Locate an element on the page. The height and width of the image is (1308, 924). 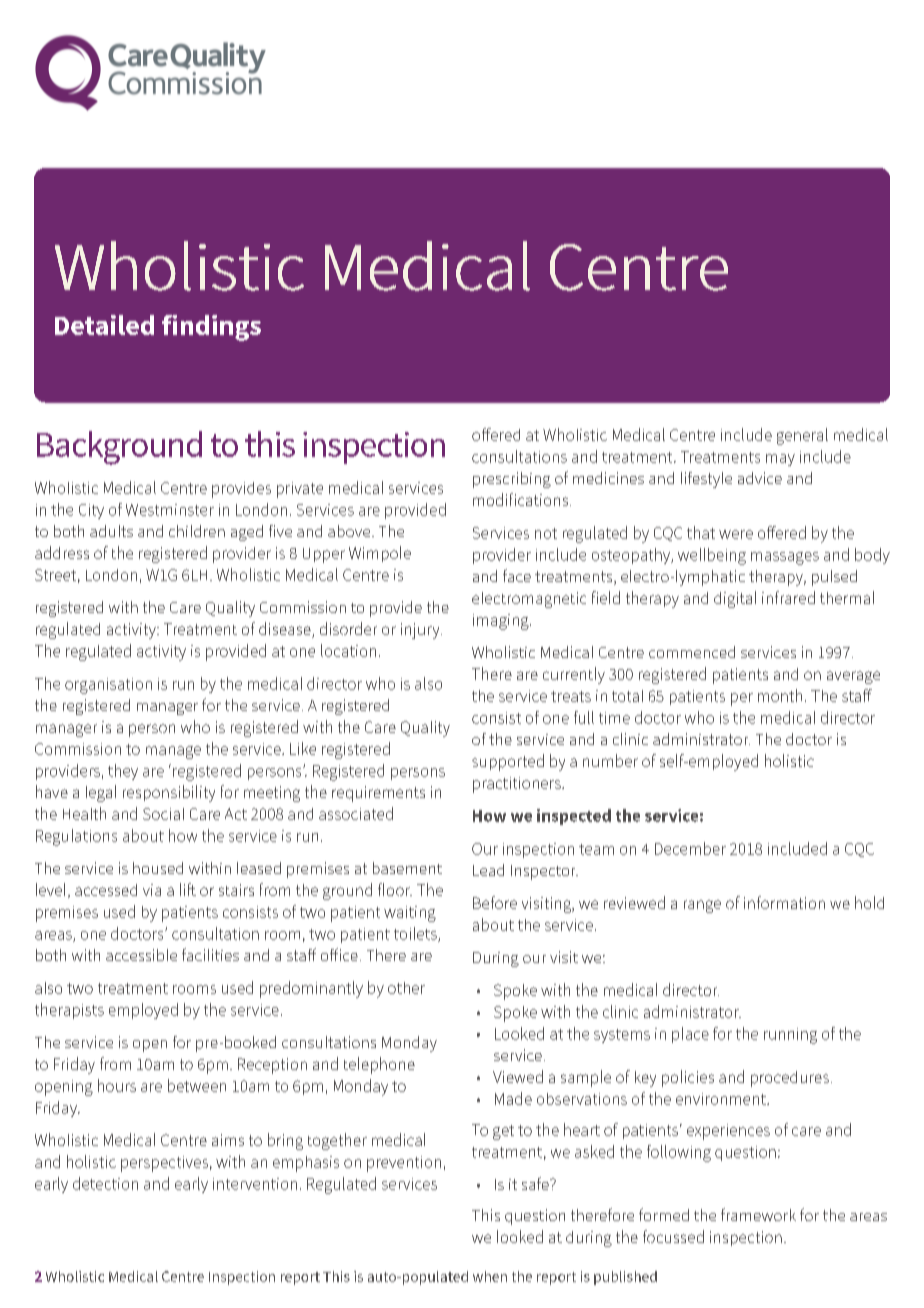
prescribing is located at coordinates (512, 480).
